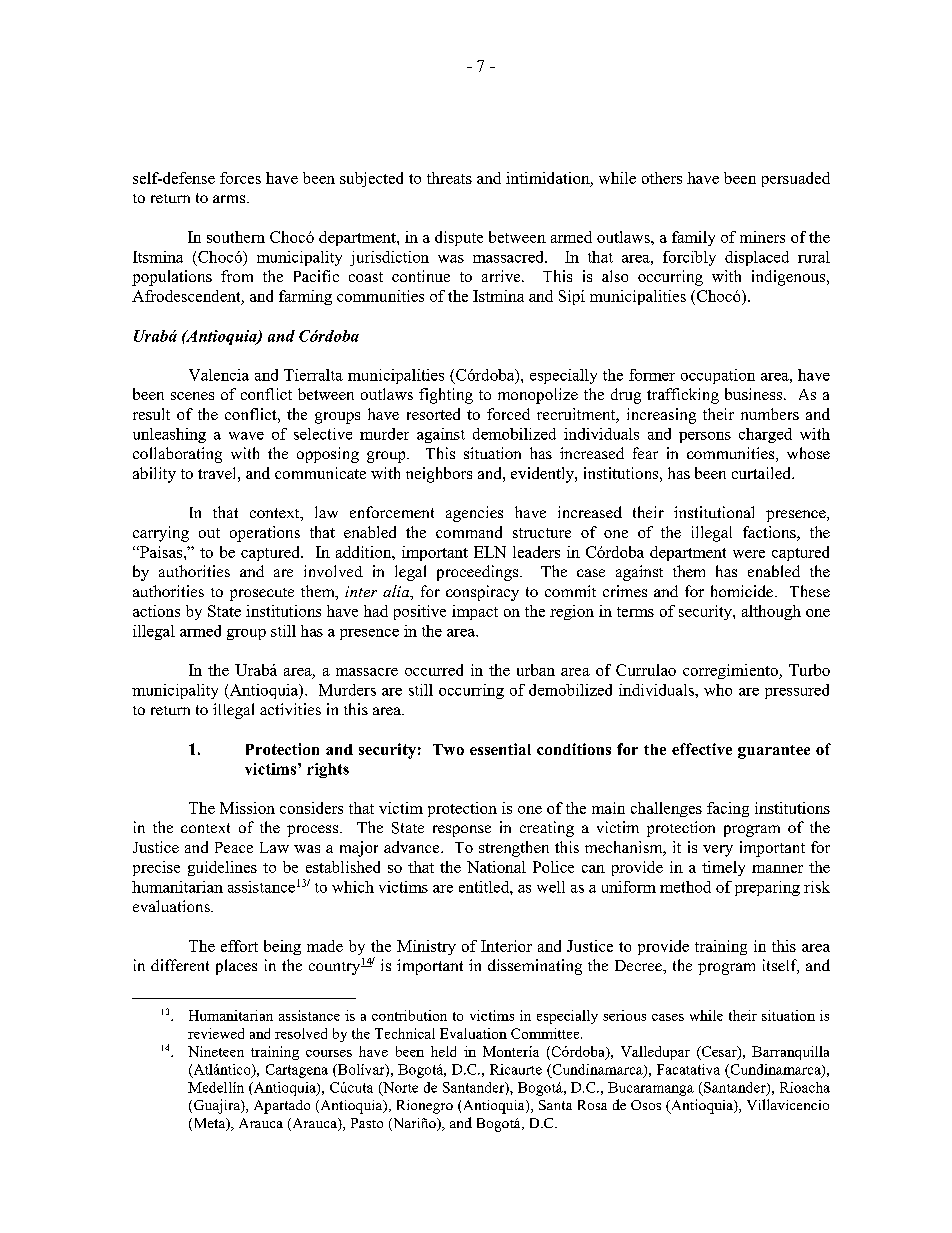 The width and height of the page is (952, 1233). What do you see at coordinates (209, 1124) in the page?
I see `Meta` at bounding box center [209, 1124].
